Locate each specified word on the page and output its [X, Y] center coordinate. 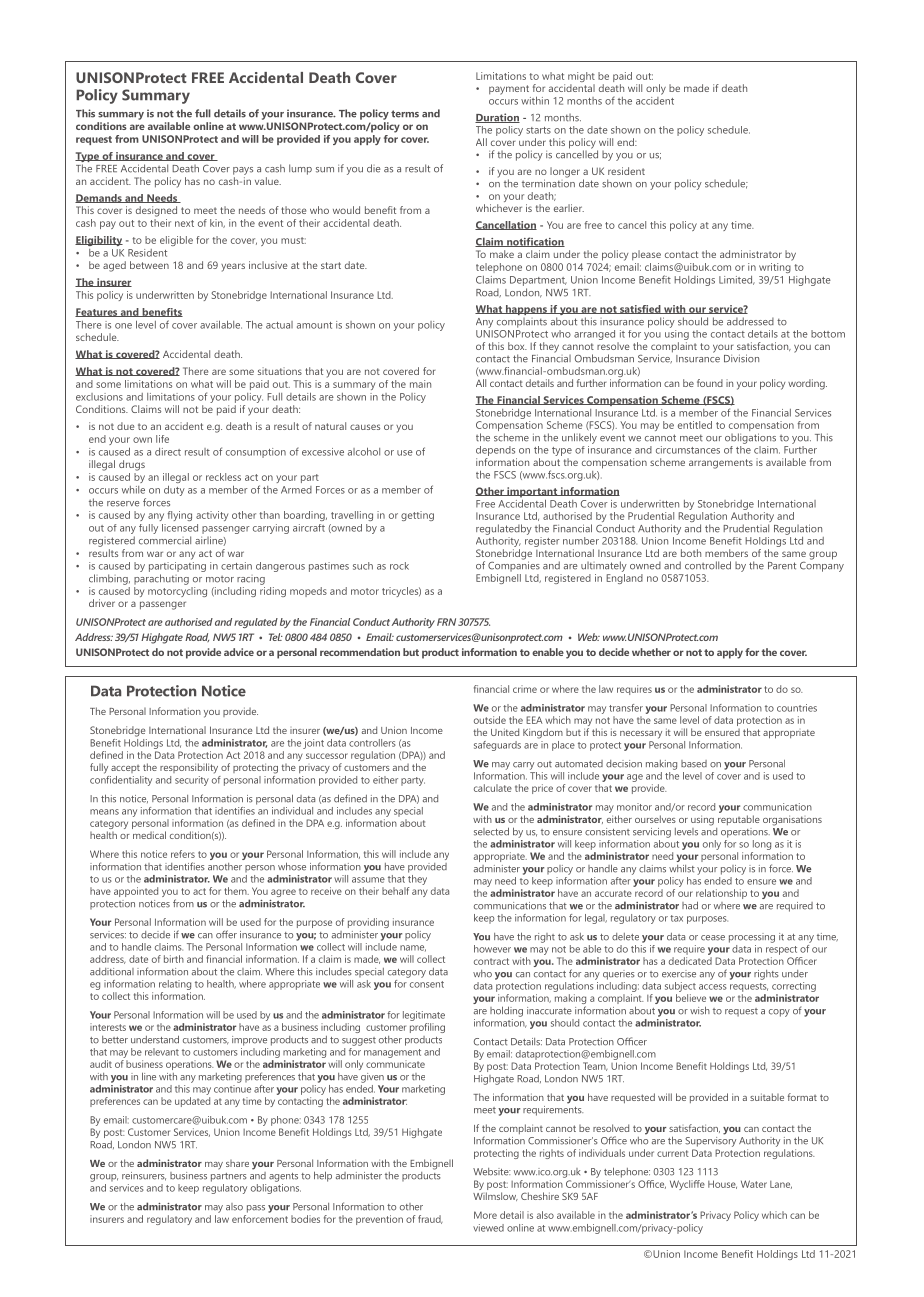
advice [239, 652]
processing [752, 938]
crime [525, 689]
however [492, 949]
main [420, 384]
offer [226, 934]
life [162, 439]
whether [651, 652]
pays [243, 171]
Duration [497, 118]
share [237, 1163]
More [485, 1215]
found [710, 383]
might [581, 78]
